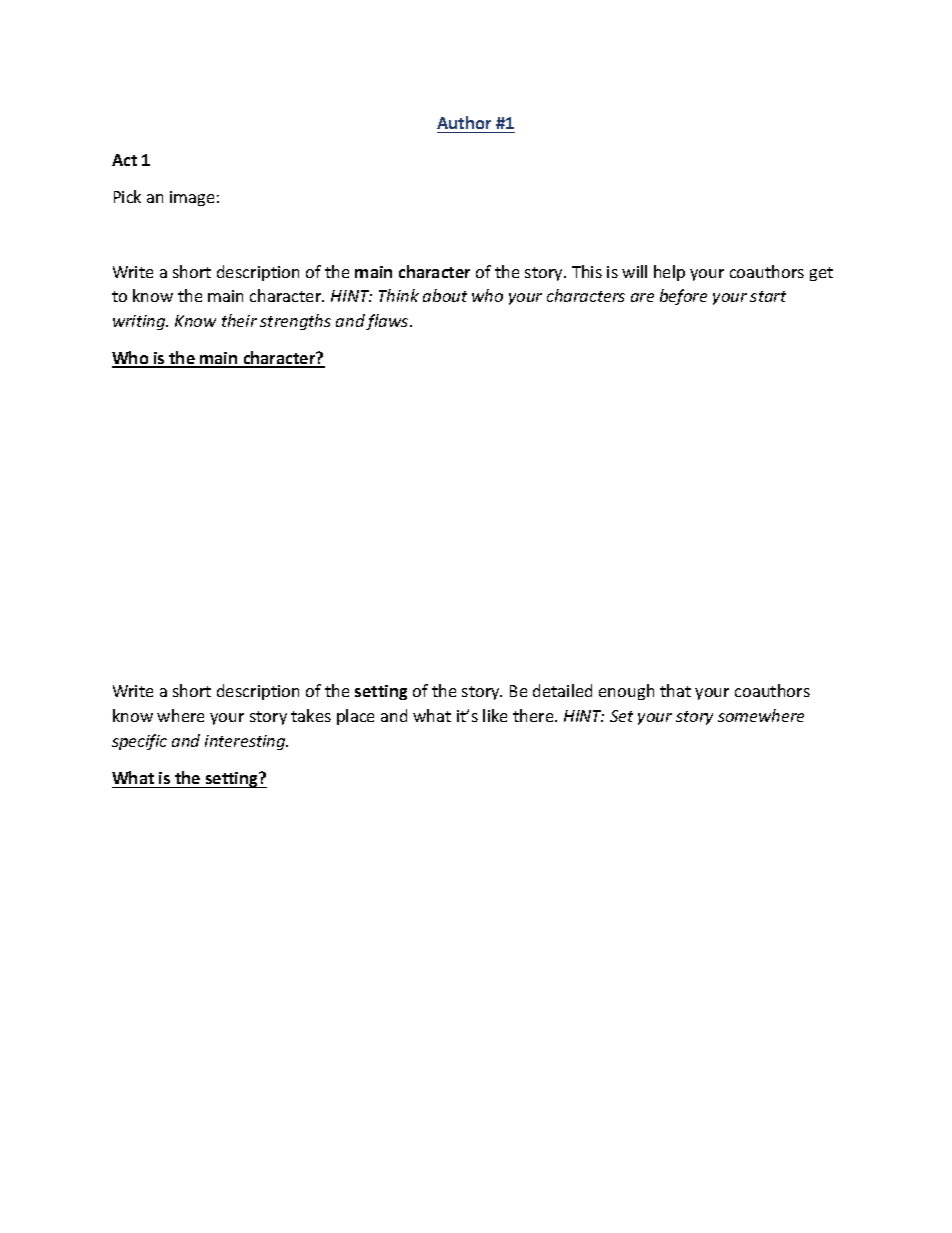  Describe the element at coordinates (669, 273) in the screenshot. I see `help` at that location.
